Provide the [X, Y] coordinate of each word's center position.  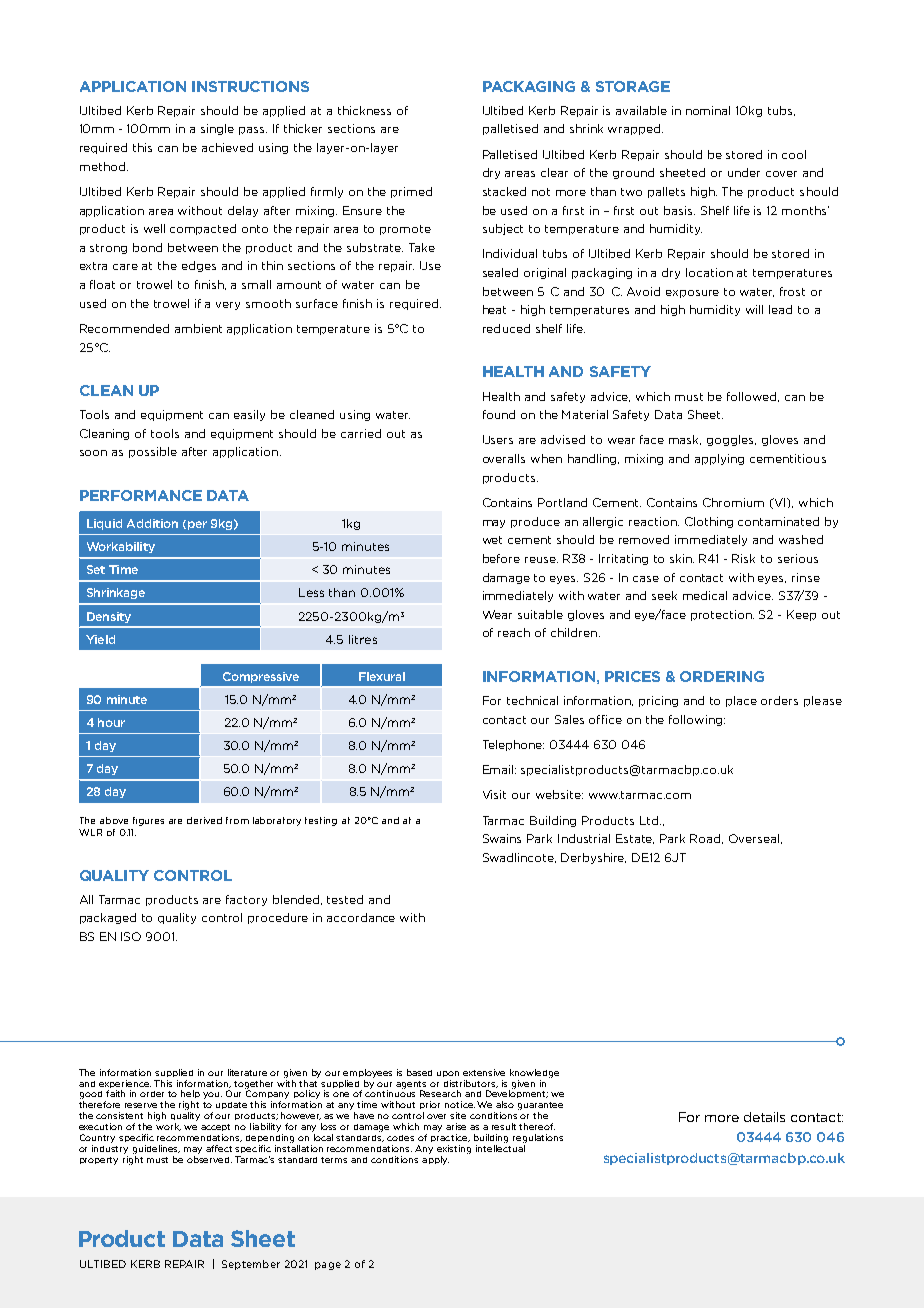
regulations [538, 1138]
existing [454, 1149]
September [251, 1265]
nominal [708, 110]
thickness [364, 110]
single [217, 129]
